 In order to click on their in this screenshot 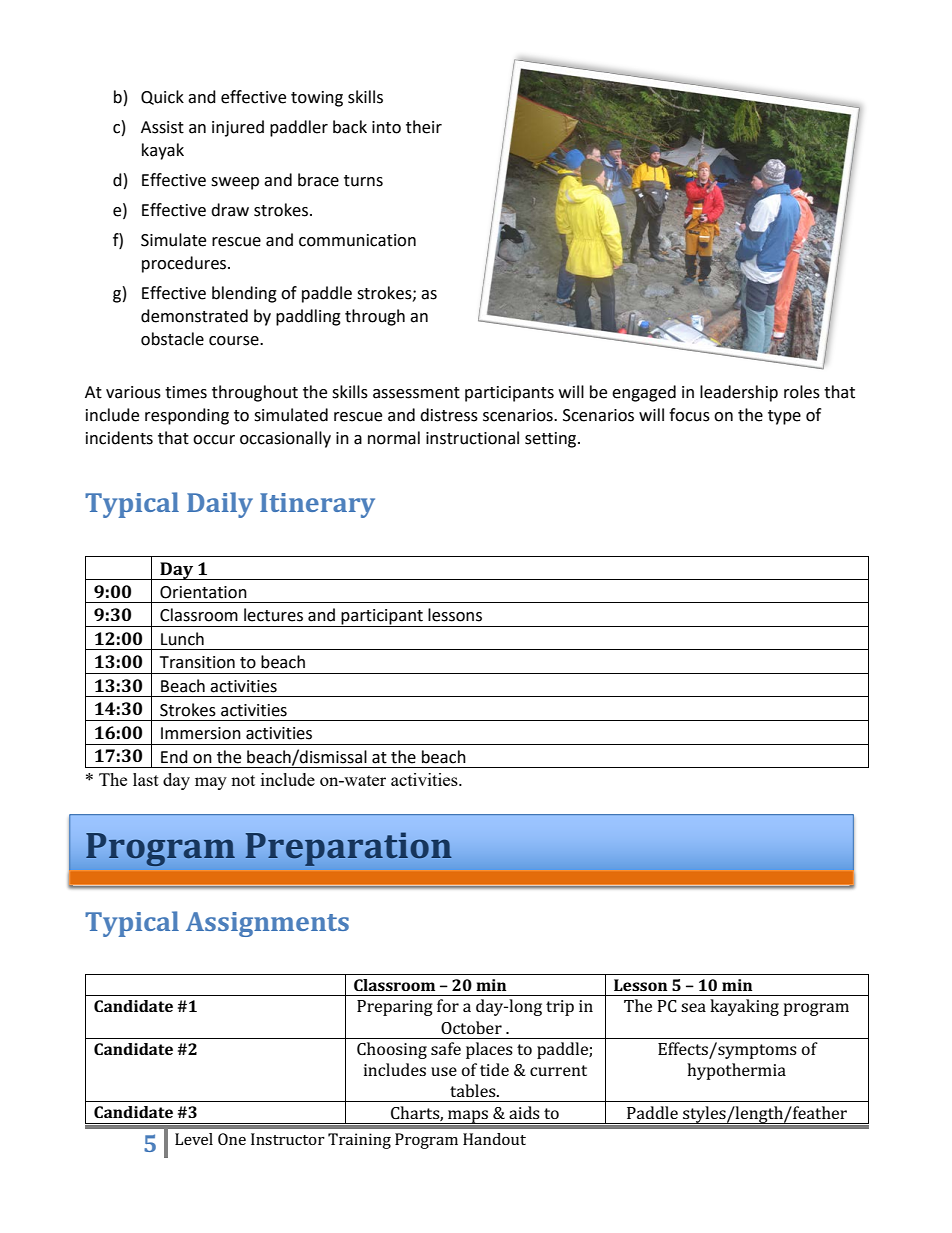, I will do `click(424, 127)`.
